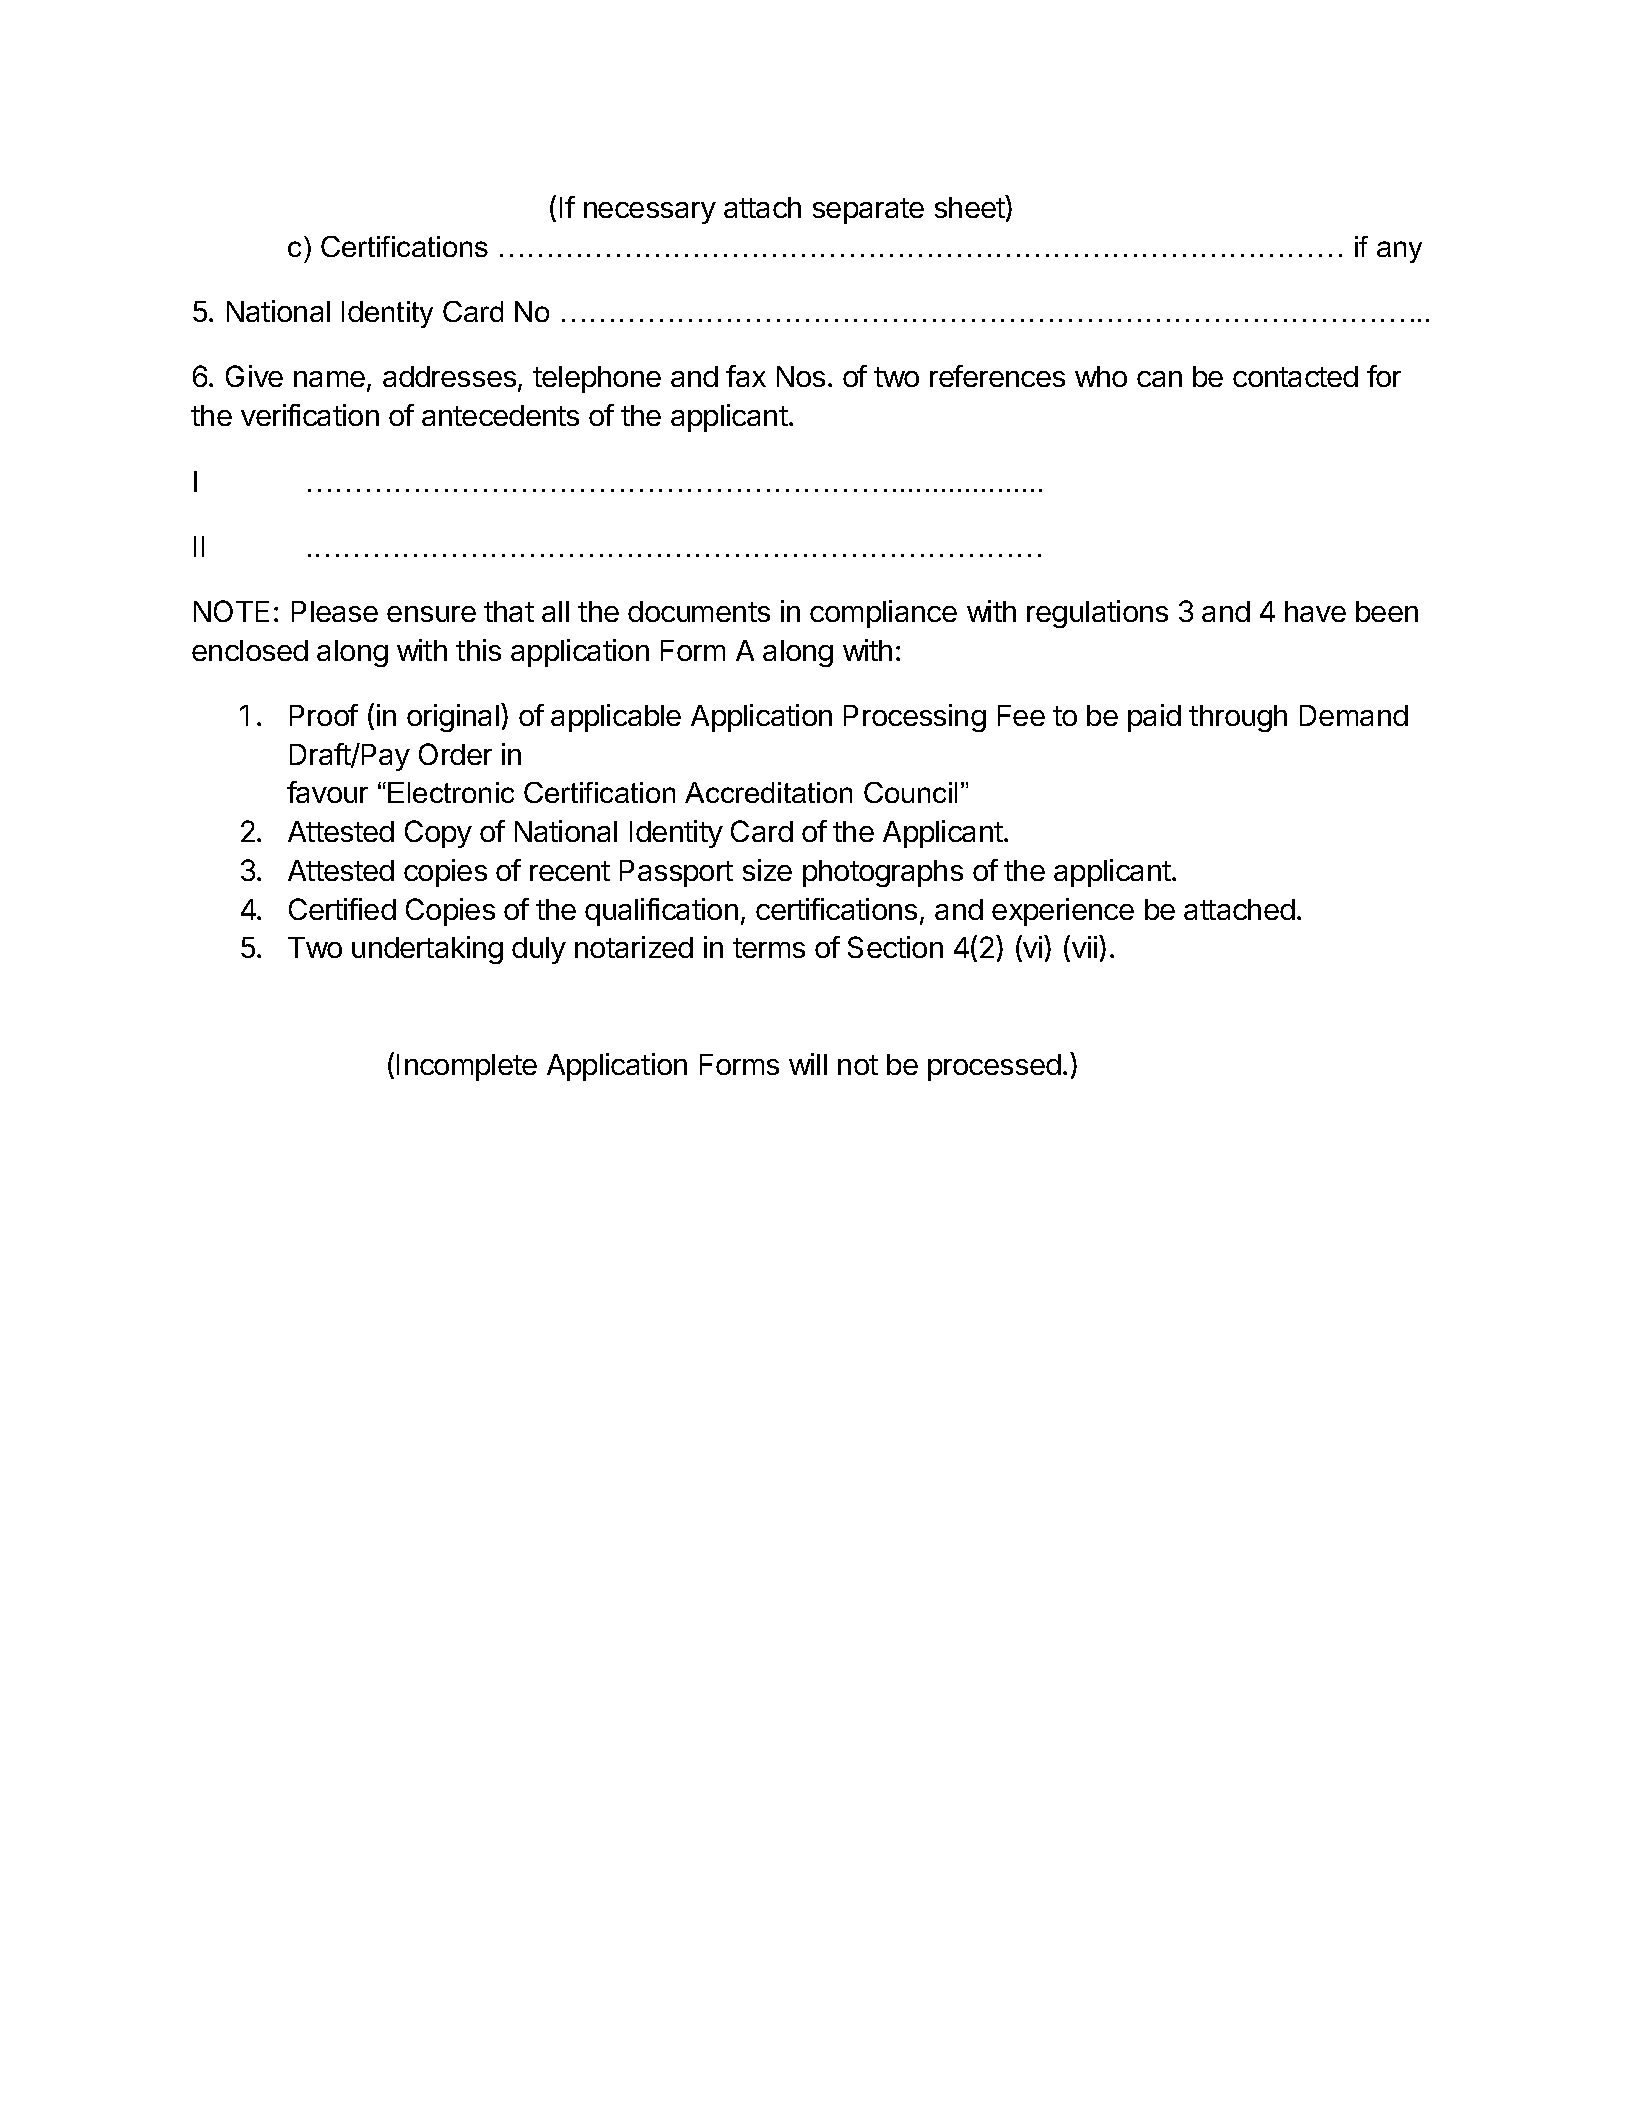 This screenshot has width=1628, height=2107. I want to click on will, so click(808, 1064).
